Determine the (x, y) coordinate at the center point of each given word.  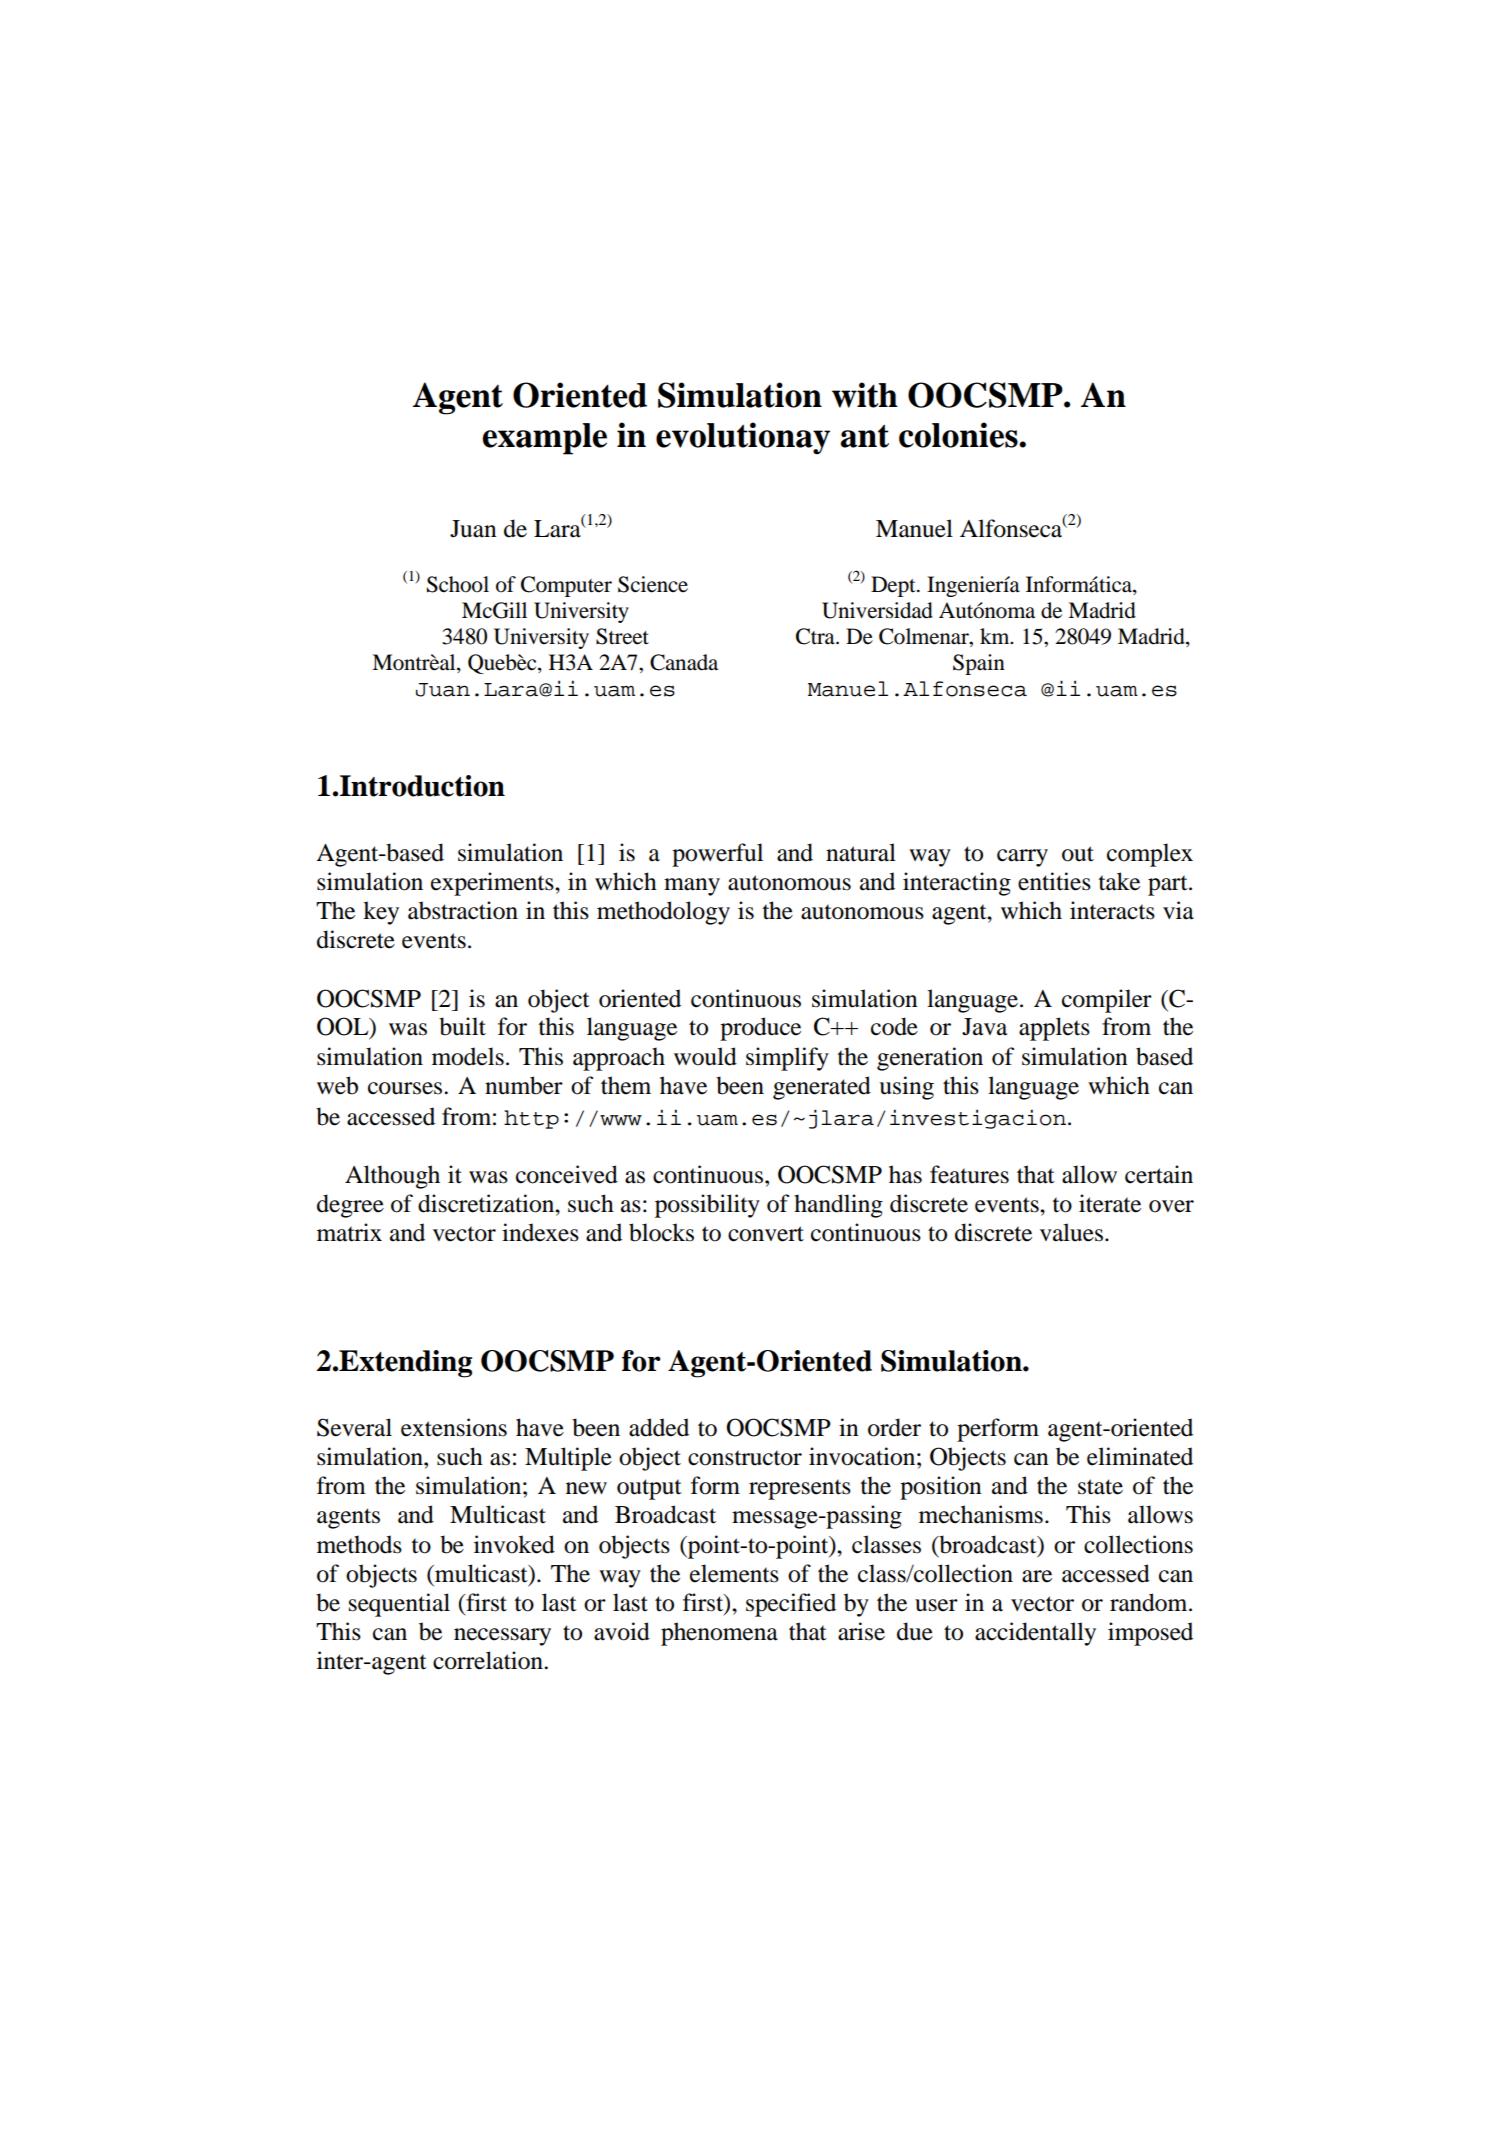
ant (864, 436)
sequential (399, 1605)
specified (791, 1605)
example (544, 439)
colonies (959, 435)
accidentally (1035, 1634)
